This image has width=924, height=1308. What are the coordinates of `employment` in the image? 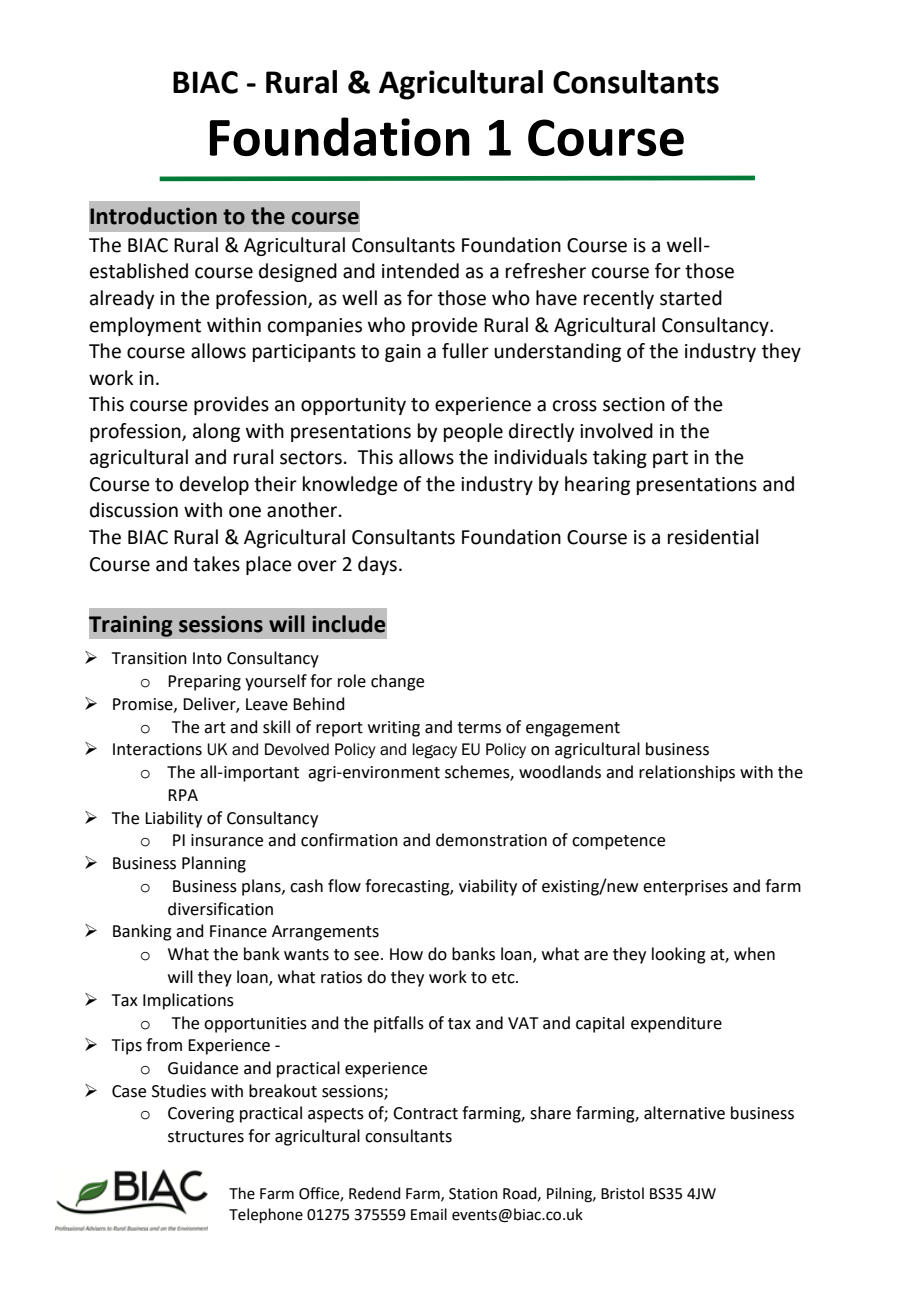 It's located at (145, 326).
